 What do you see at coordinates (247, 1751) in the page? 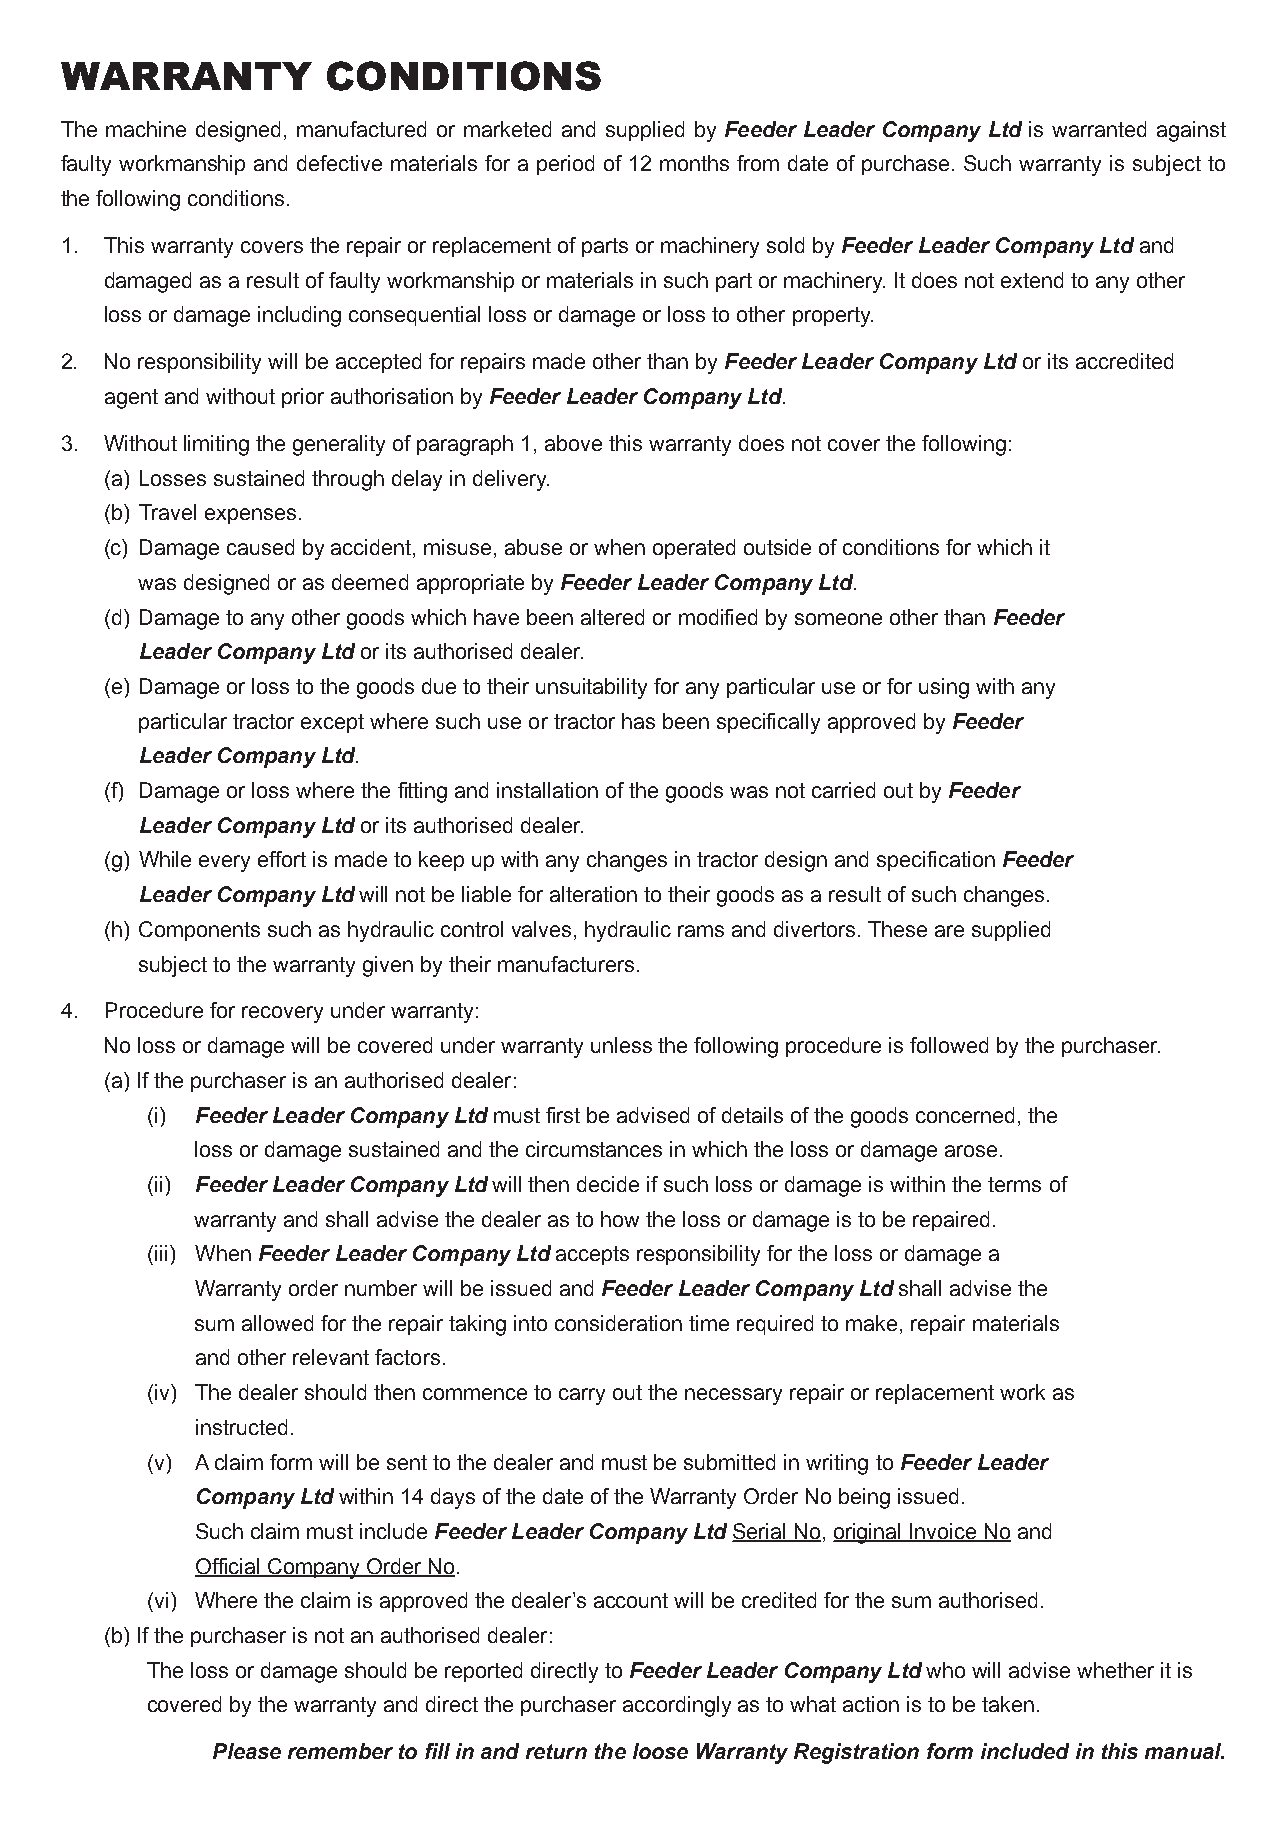
I see `Please` at bounding box center [247, 1751].
